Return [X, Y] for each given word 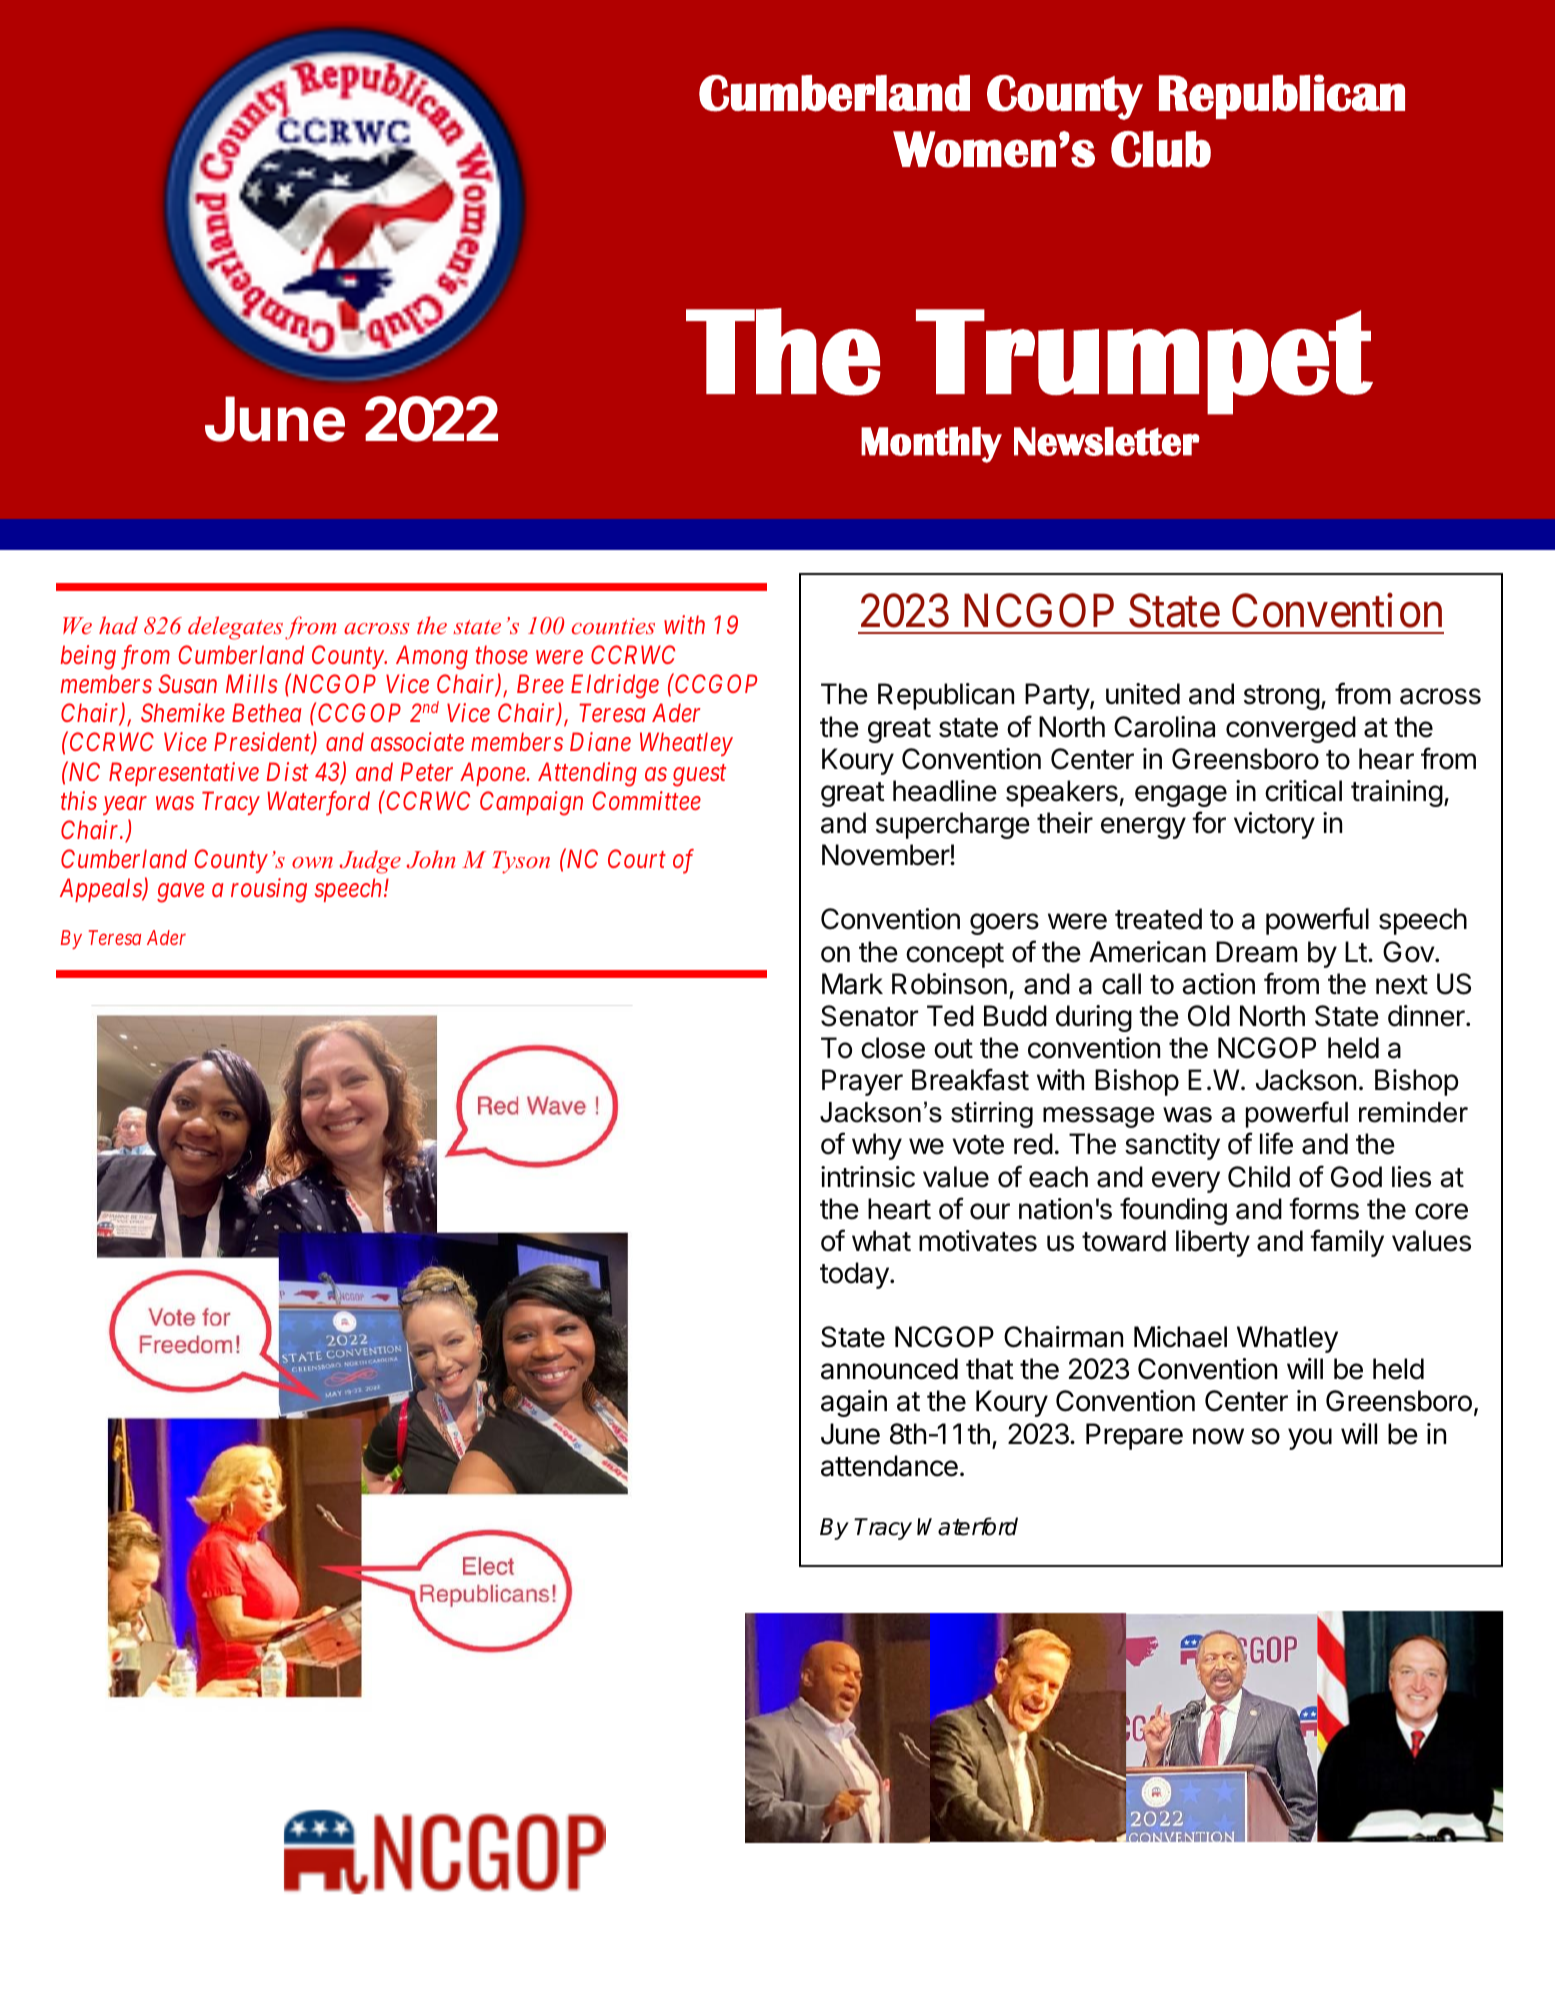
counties [613, 626]
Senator [869, 1016]
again [854, 1403]
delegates [235, 628]
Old [1209, 1016]
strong [1282, 697]
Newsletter [1107, 441]
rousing [269, 891]
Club [1161, 149]
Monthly [931, 445]
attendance [889, 1466]
